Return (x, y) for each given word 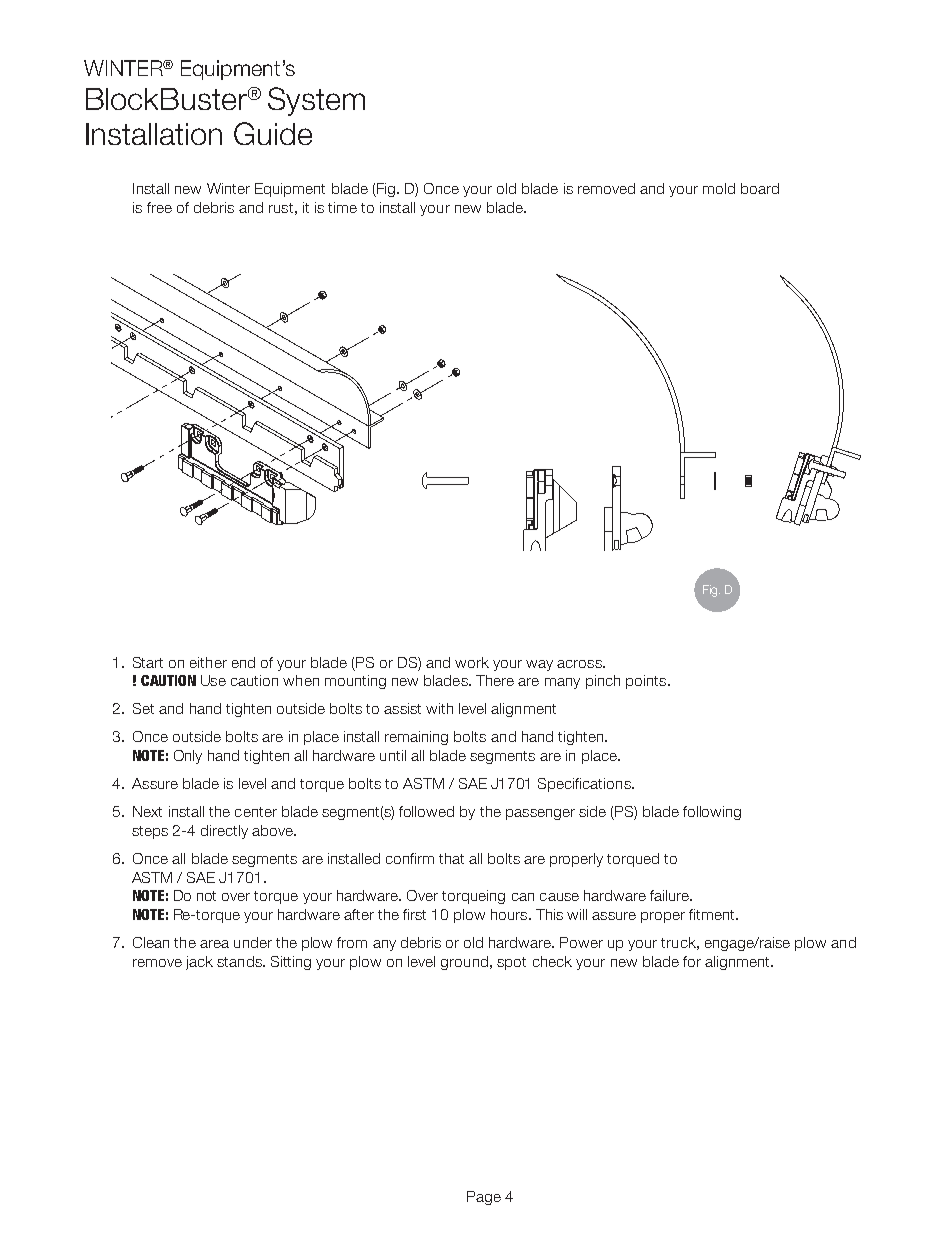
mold (719, 188)
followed (426, 811)
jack (199, 963)
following (712, 813)
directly (224, 832)
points (647, 682)
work (472, 662)
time (342, 207)
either (208, 662)
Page (484, 1198)
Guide (273, 133)
